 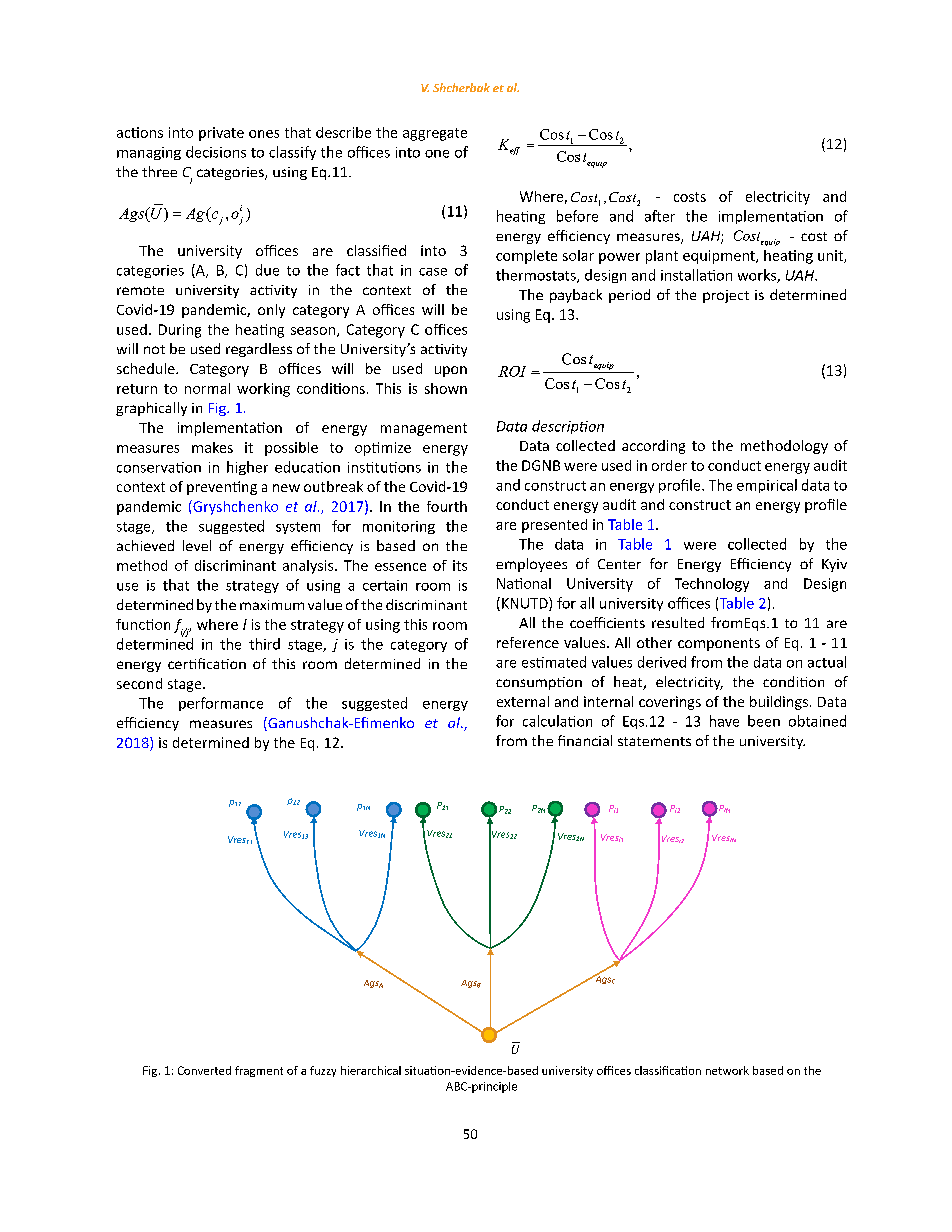 I want to click on external, so click(x=523, y=701).
